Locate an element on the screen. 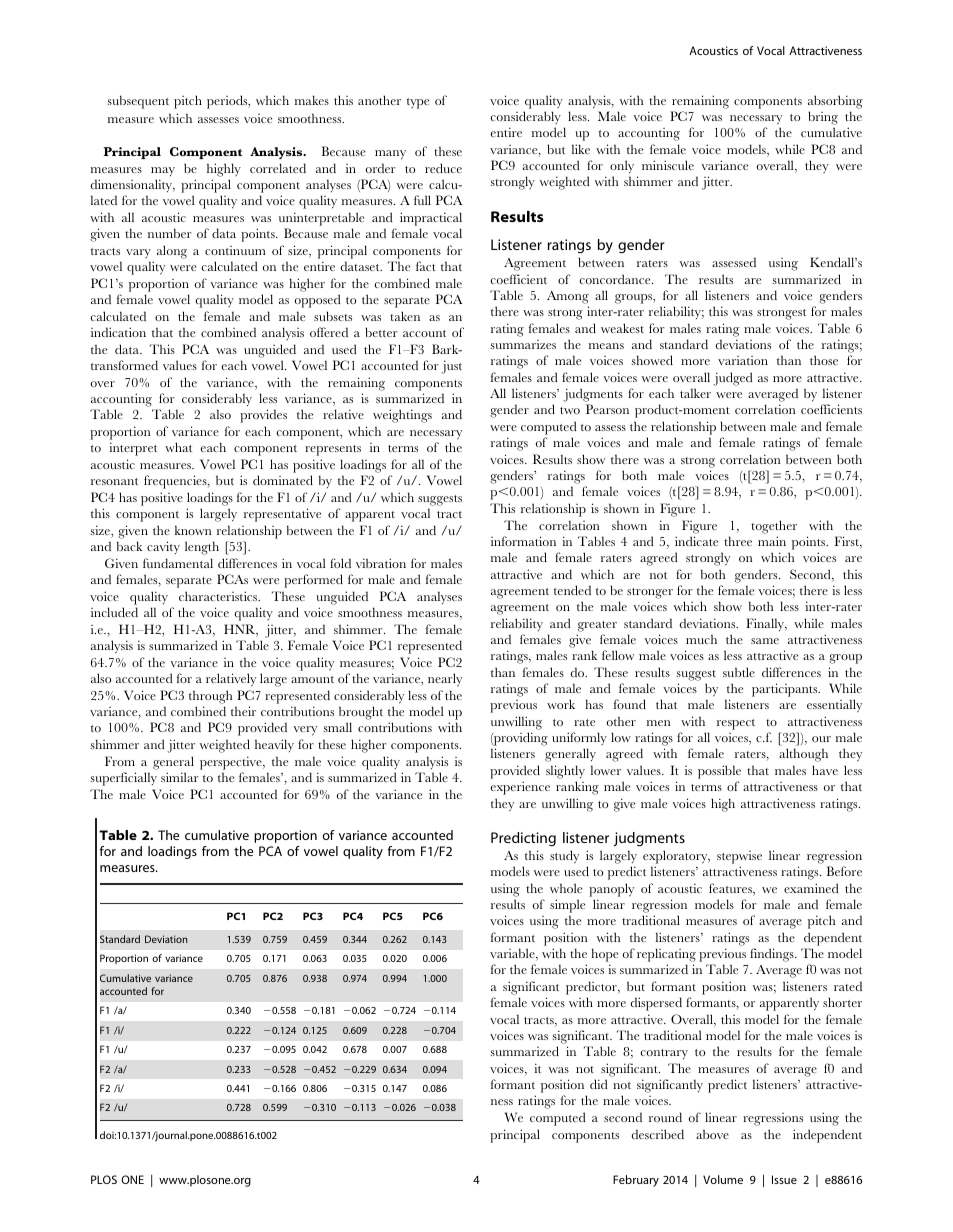  bring is located at coordinates (823, 118).
